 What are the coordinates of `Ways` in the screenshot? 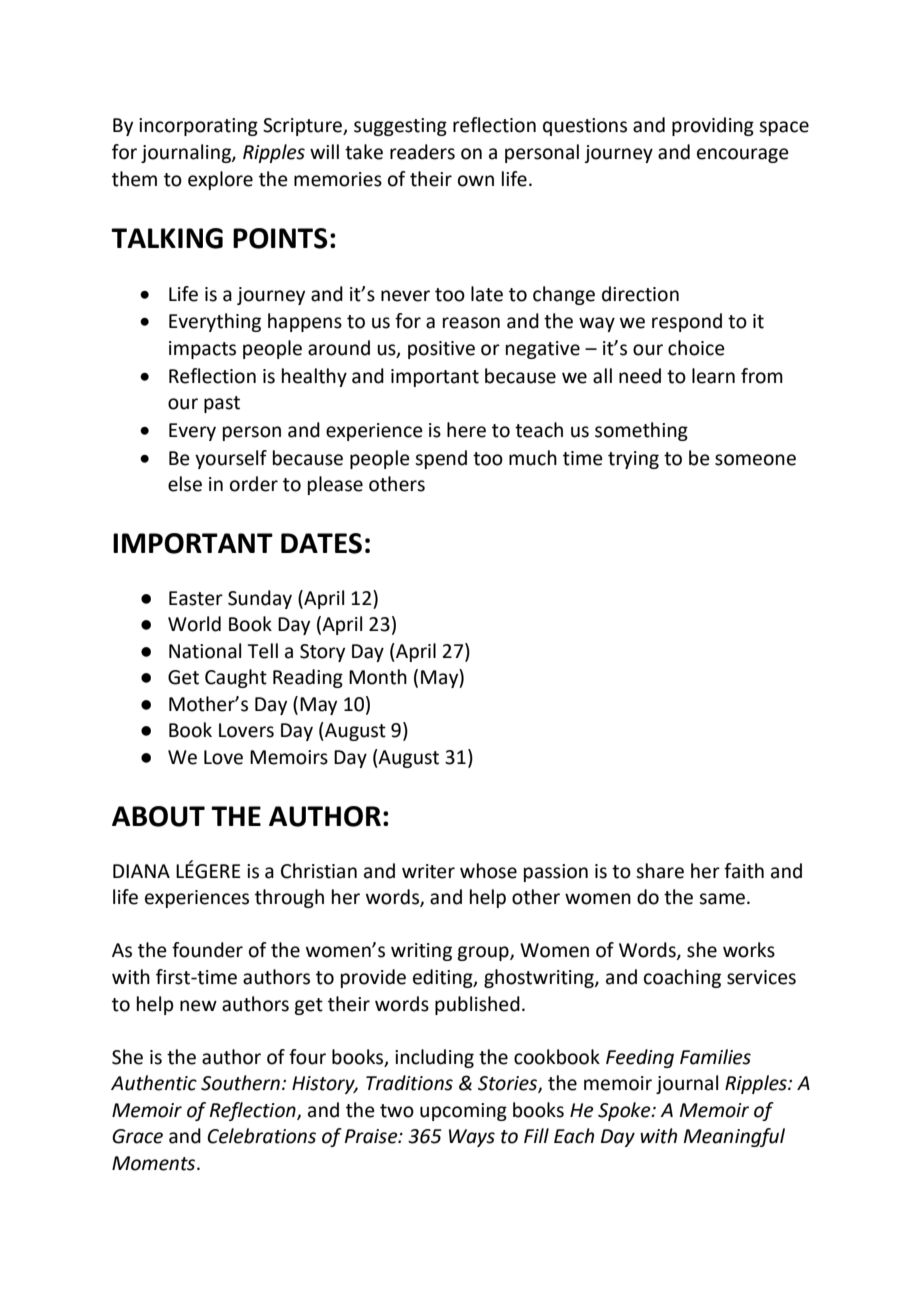 It's located at (472, 1138).
